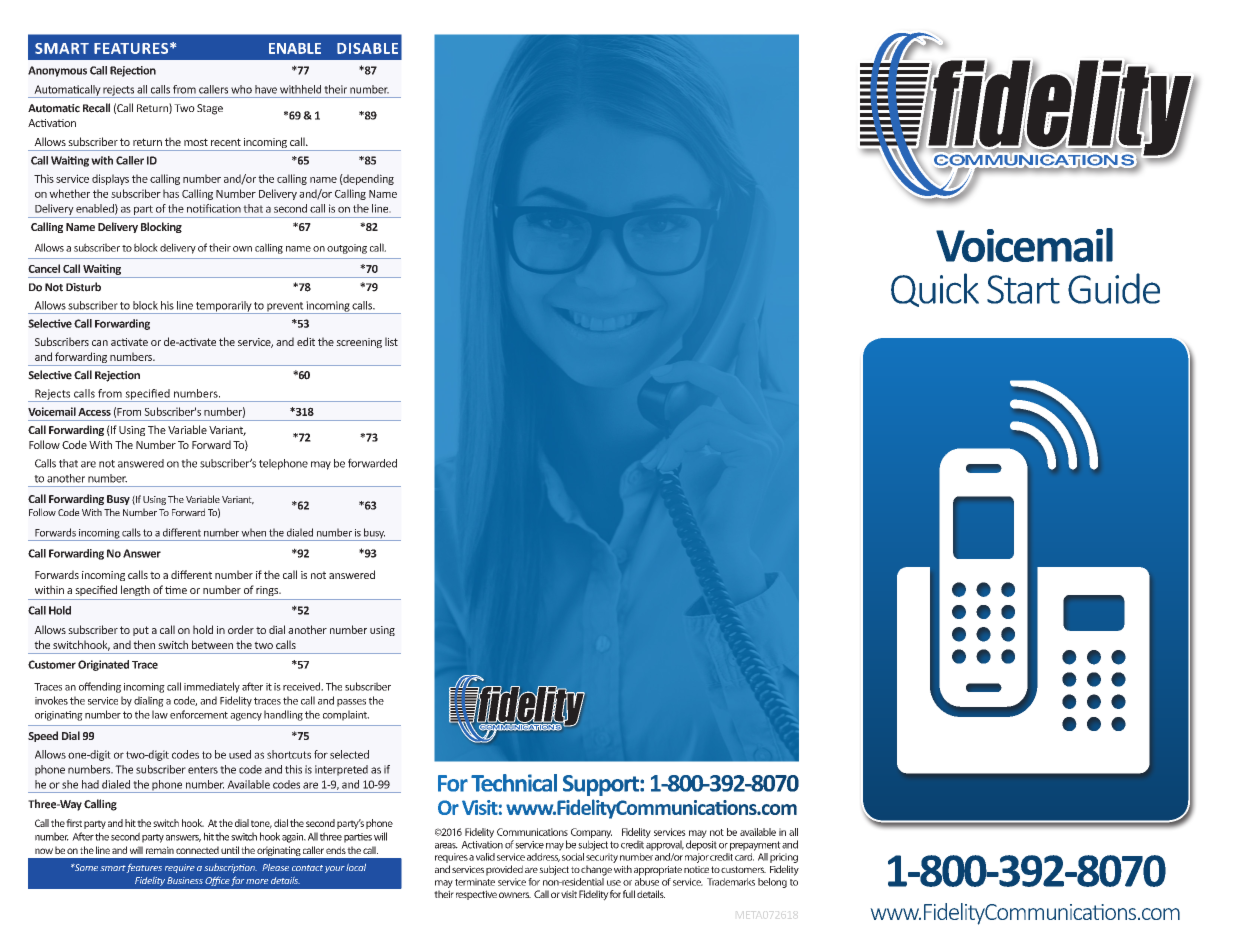 This page has width=1233, height=952. What do you see at coordinates (935, 290) in the page?
I see `Quick` at bounding box center [935, 290].
